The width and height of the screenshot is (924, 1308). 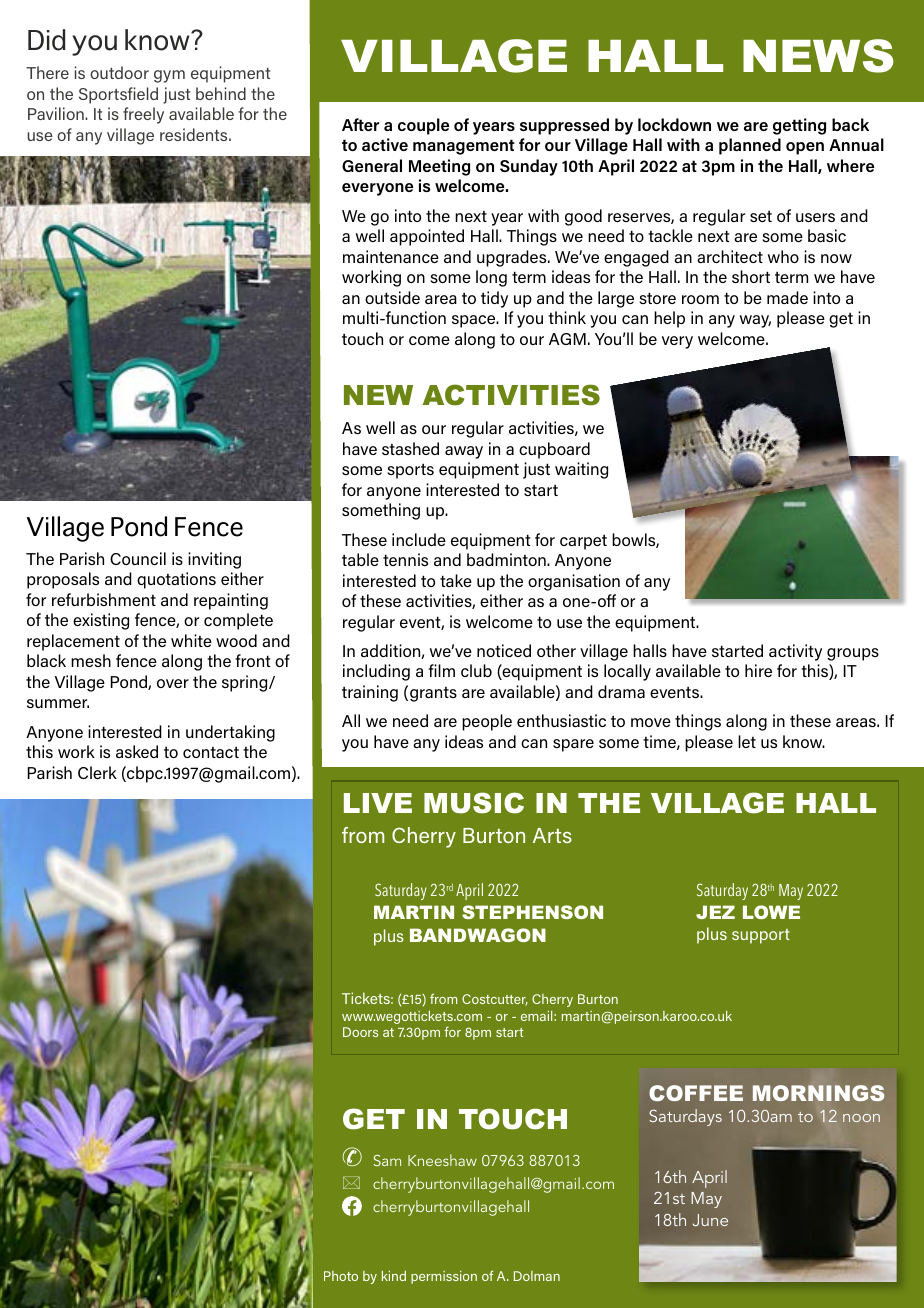 I want to click on NEWS, so click(x=818, y=56).
